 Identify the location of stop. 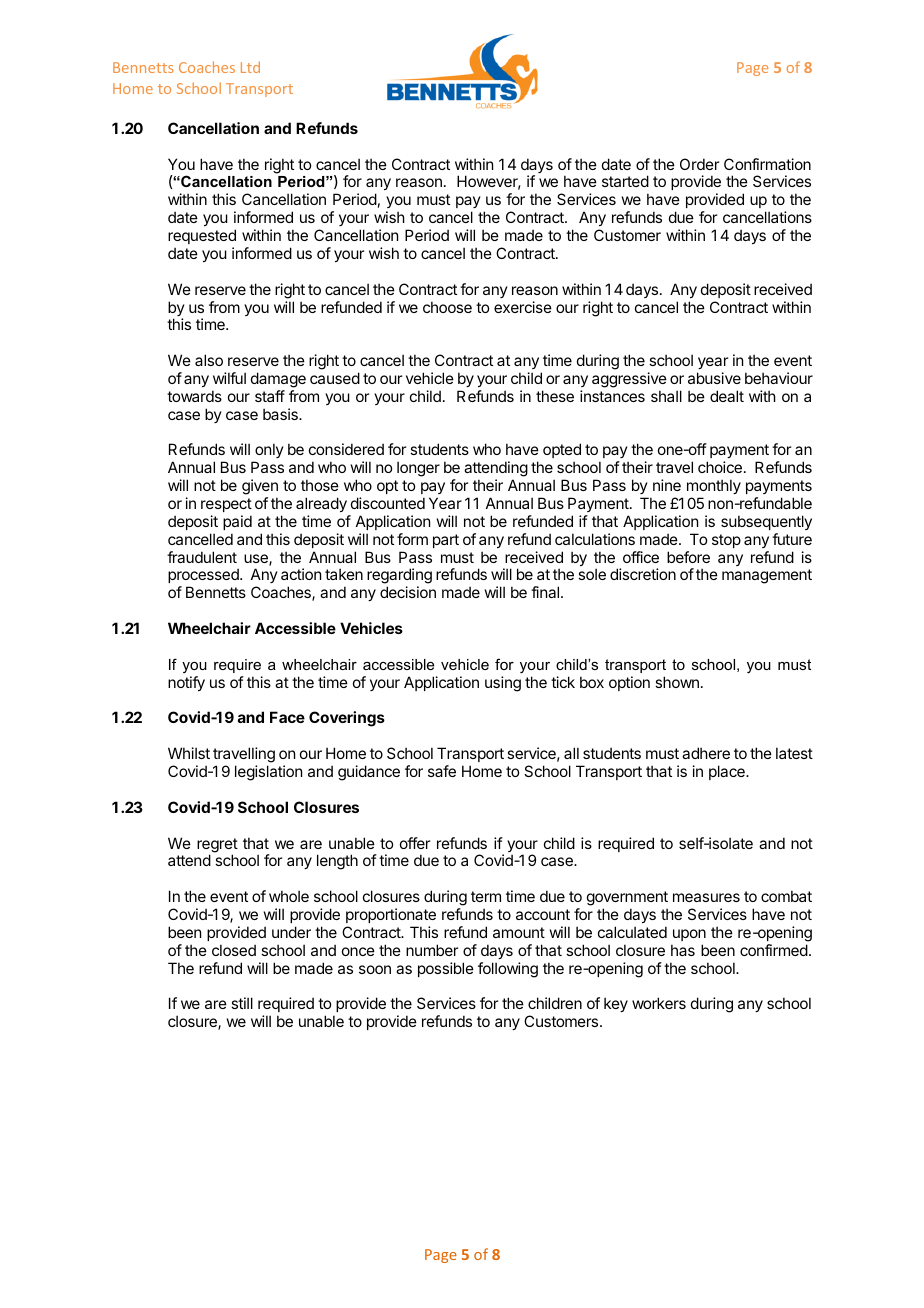
(726, 541).
